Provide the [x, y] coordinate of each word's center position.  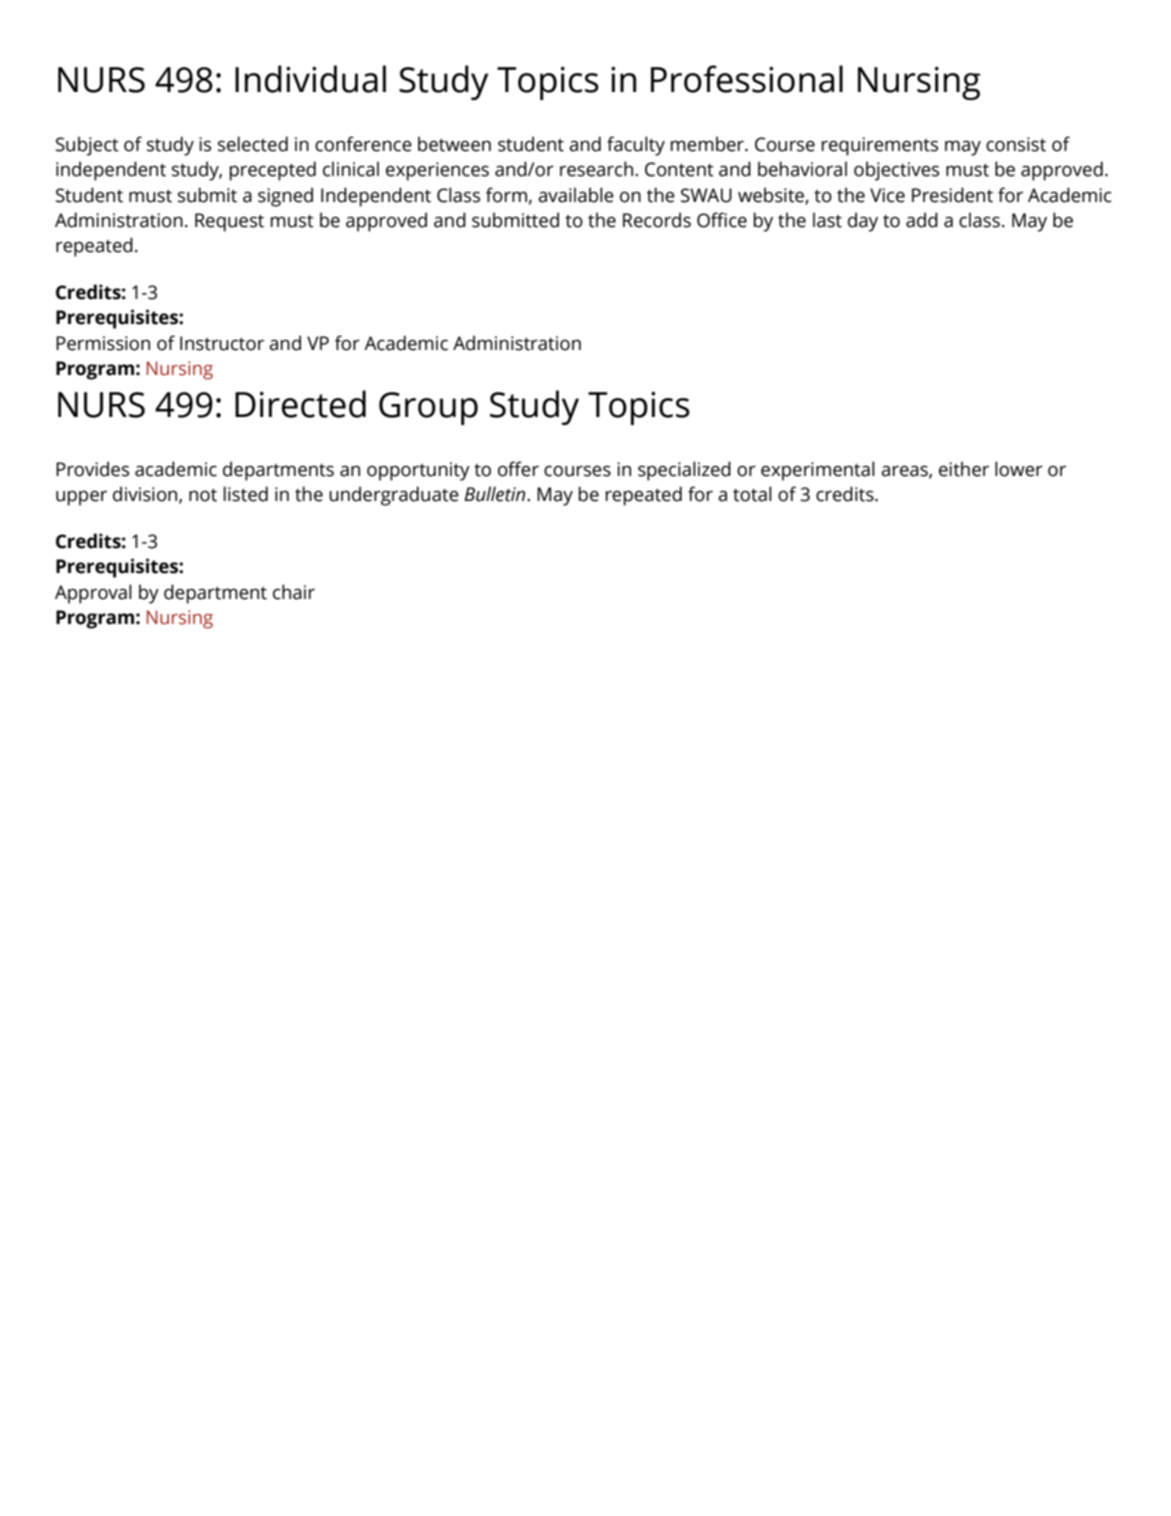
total [752, 494]
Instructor [222, 343]
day [863, 222]
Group [428, 408]
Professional [747, 79]
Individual [310, 79]
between [454, 144]
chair [294, 592]
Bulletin [496, 494]
